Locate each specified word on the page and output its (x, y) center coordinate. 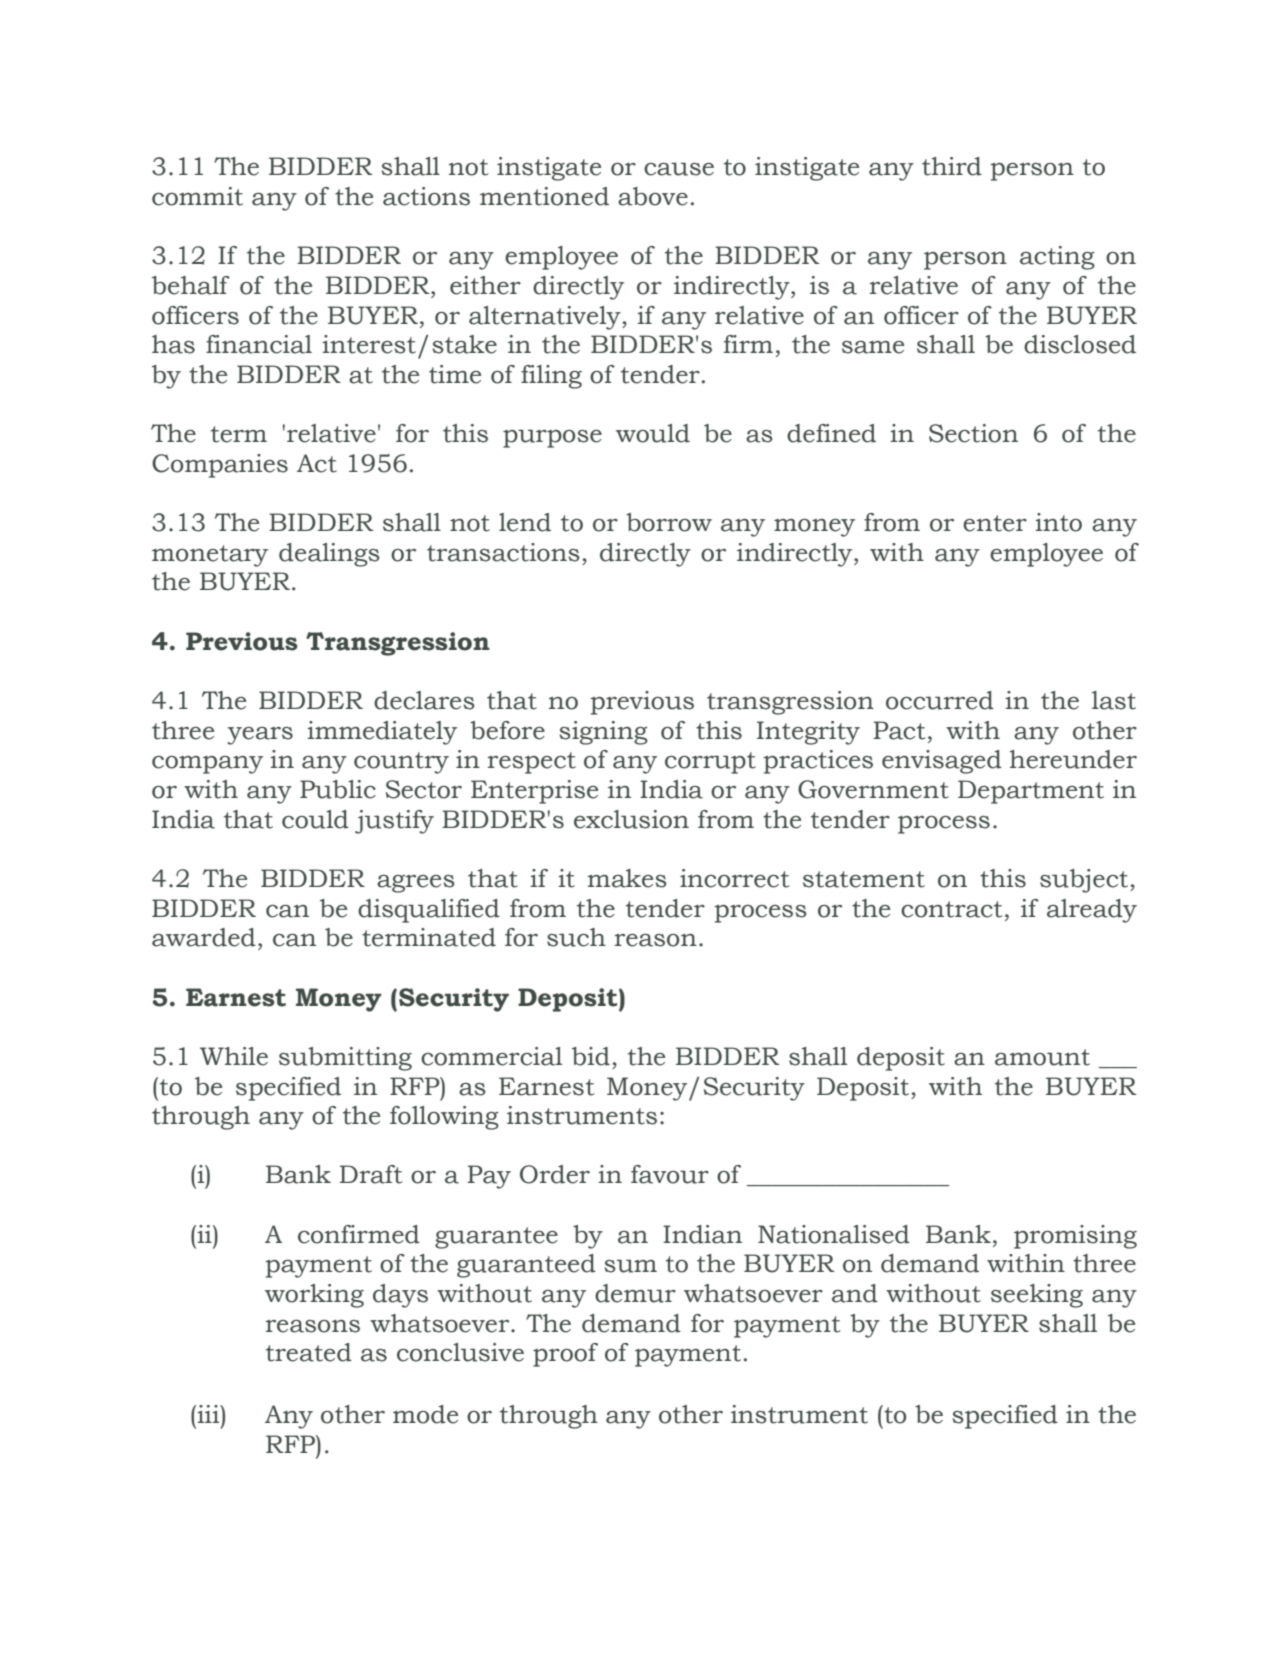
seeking (1037, 1296)
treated (309, 1352)
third (952, 166)
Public (338, 789)
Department (1031, 792)
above (653, 196)
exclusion (631, 819)
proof (565, 1355)
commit (197, 196)
